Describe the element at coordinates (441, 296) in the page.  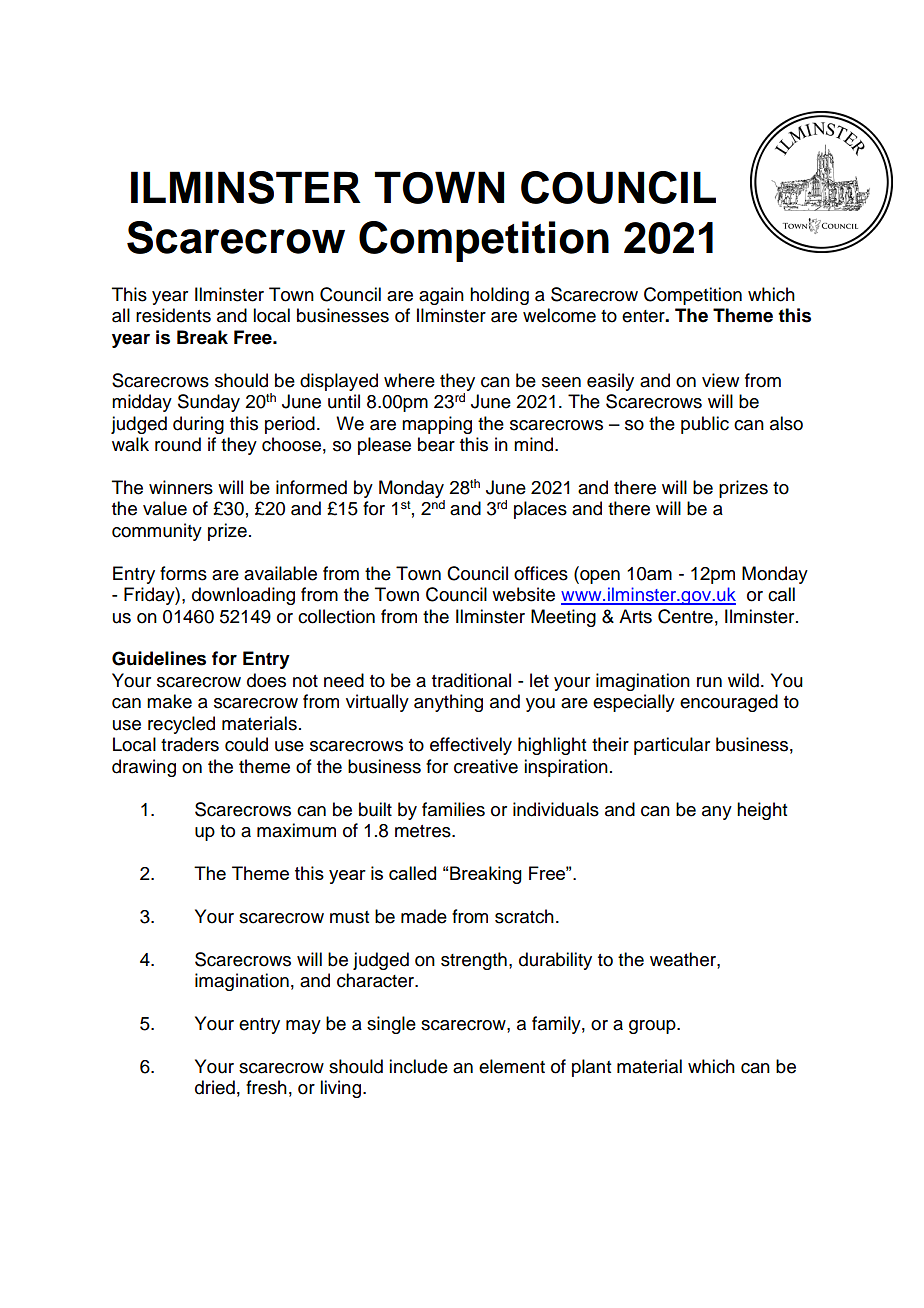
I see `again` at that location.
